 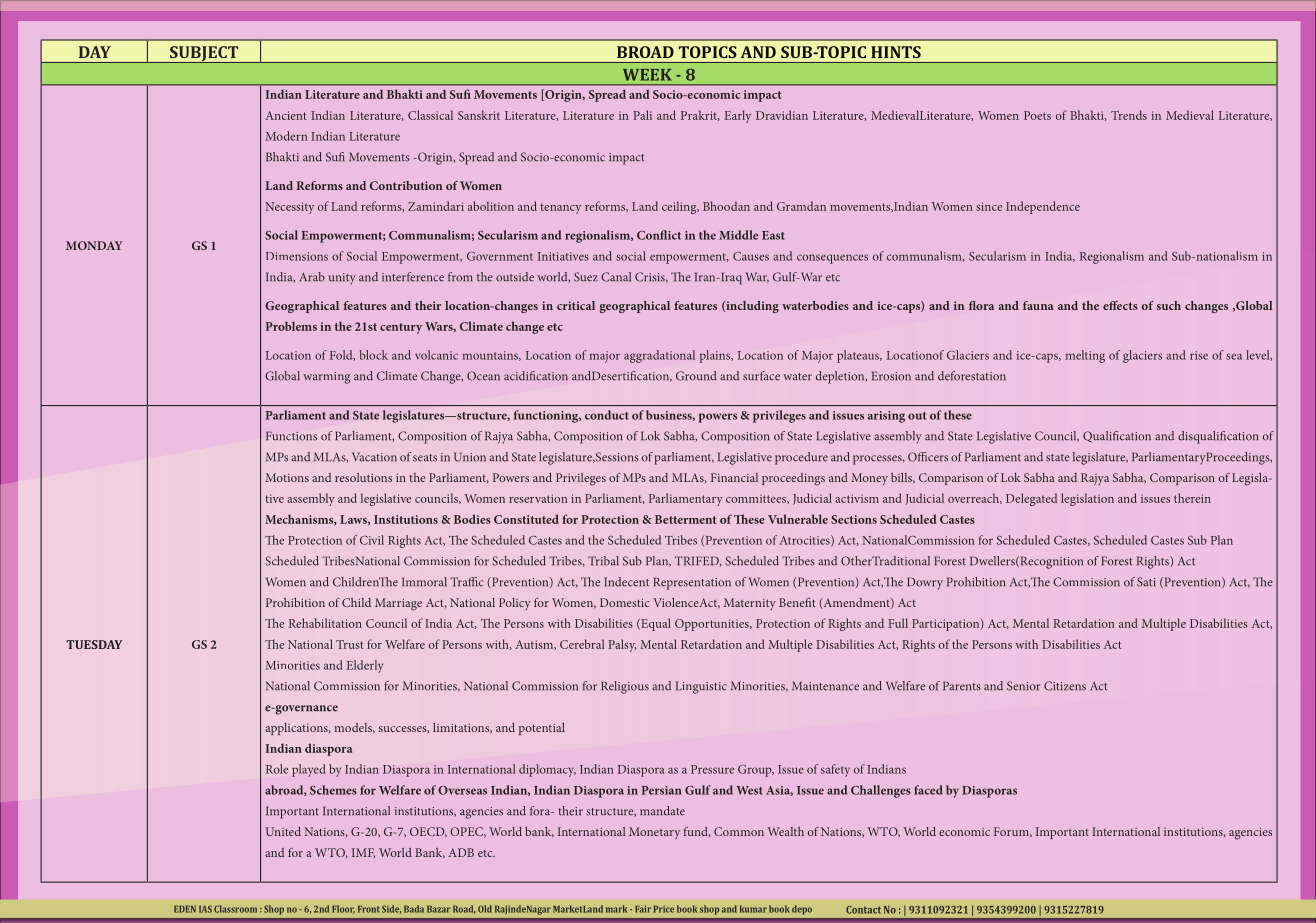 What do you see at coordinates (1031, 499) in the page?
I see `Delegated` at bounding box center [1031, 499].
